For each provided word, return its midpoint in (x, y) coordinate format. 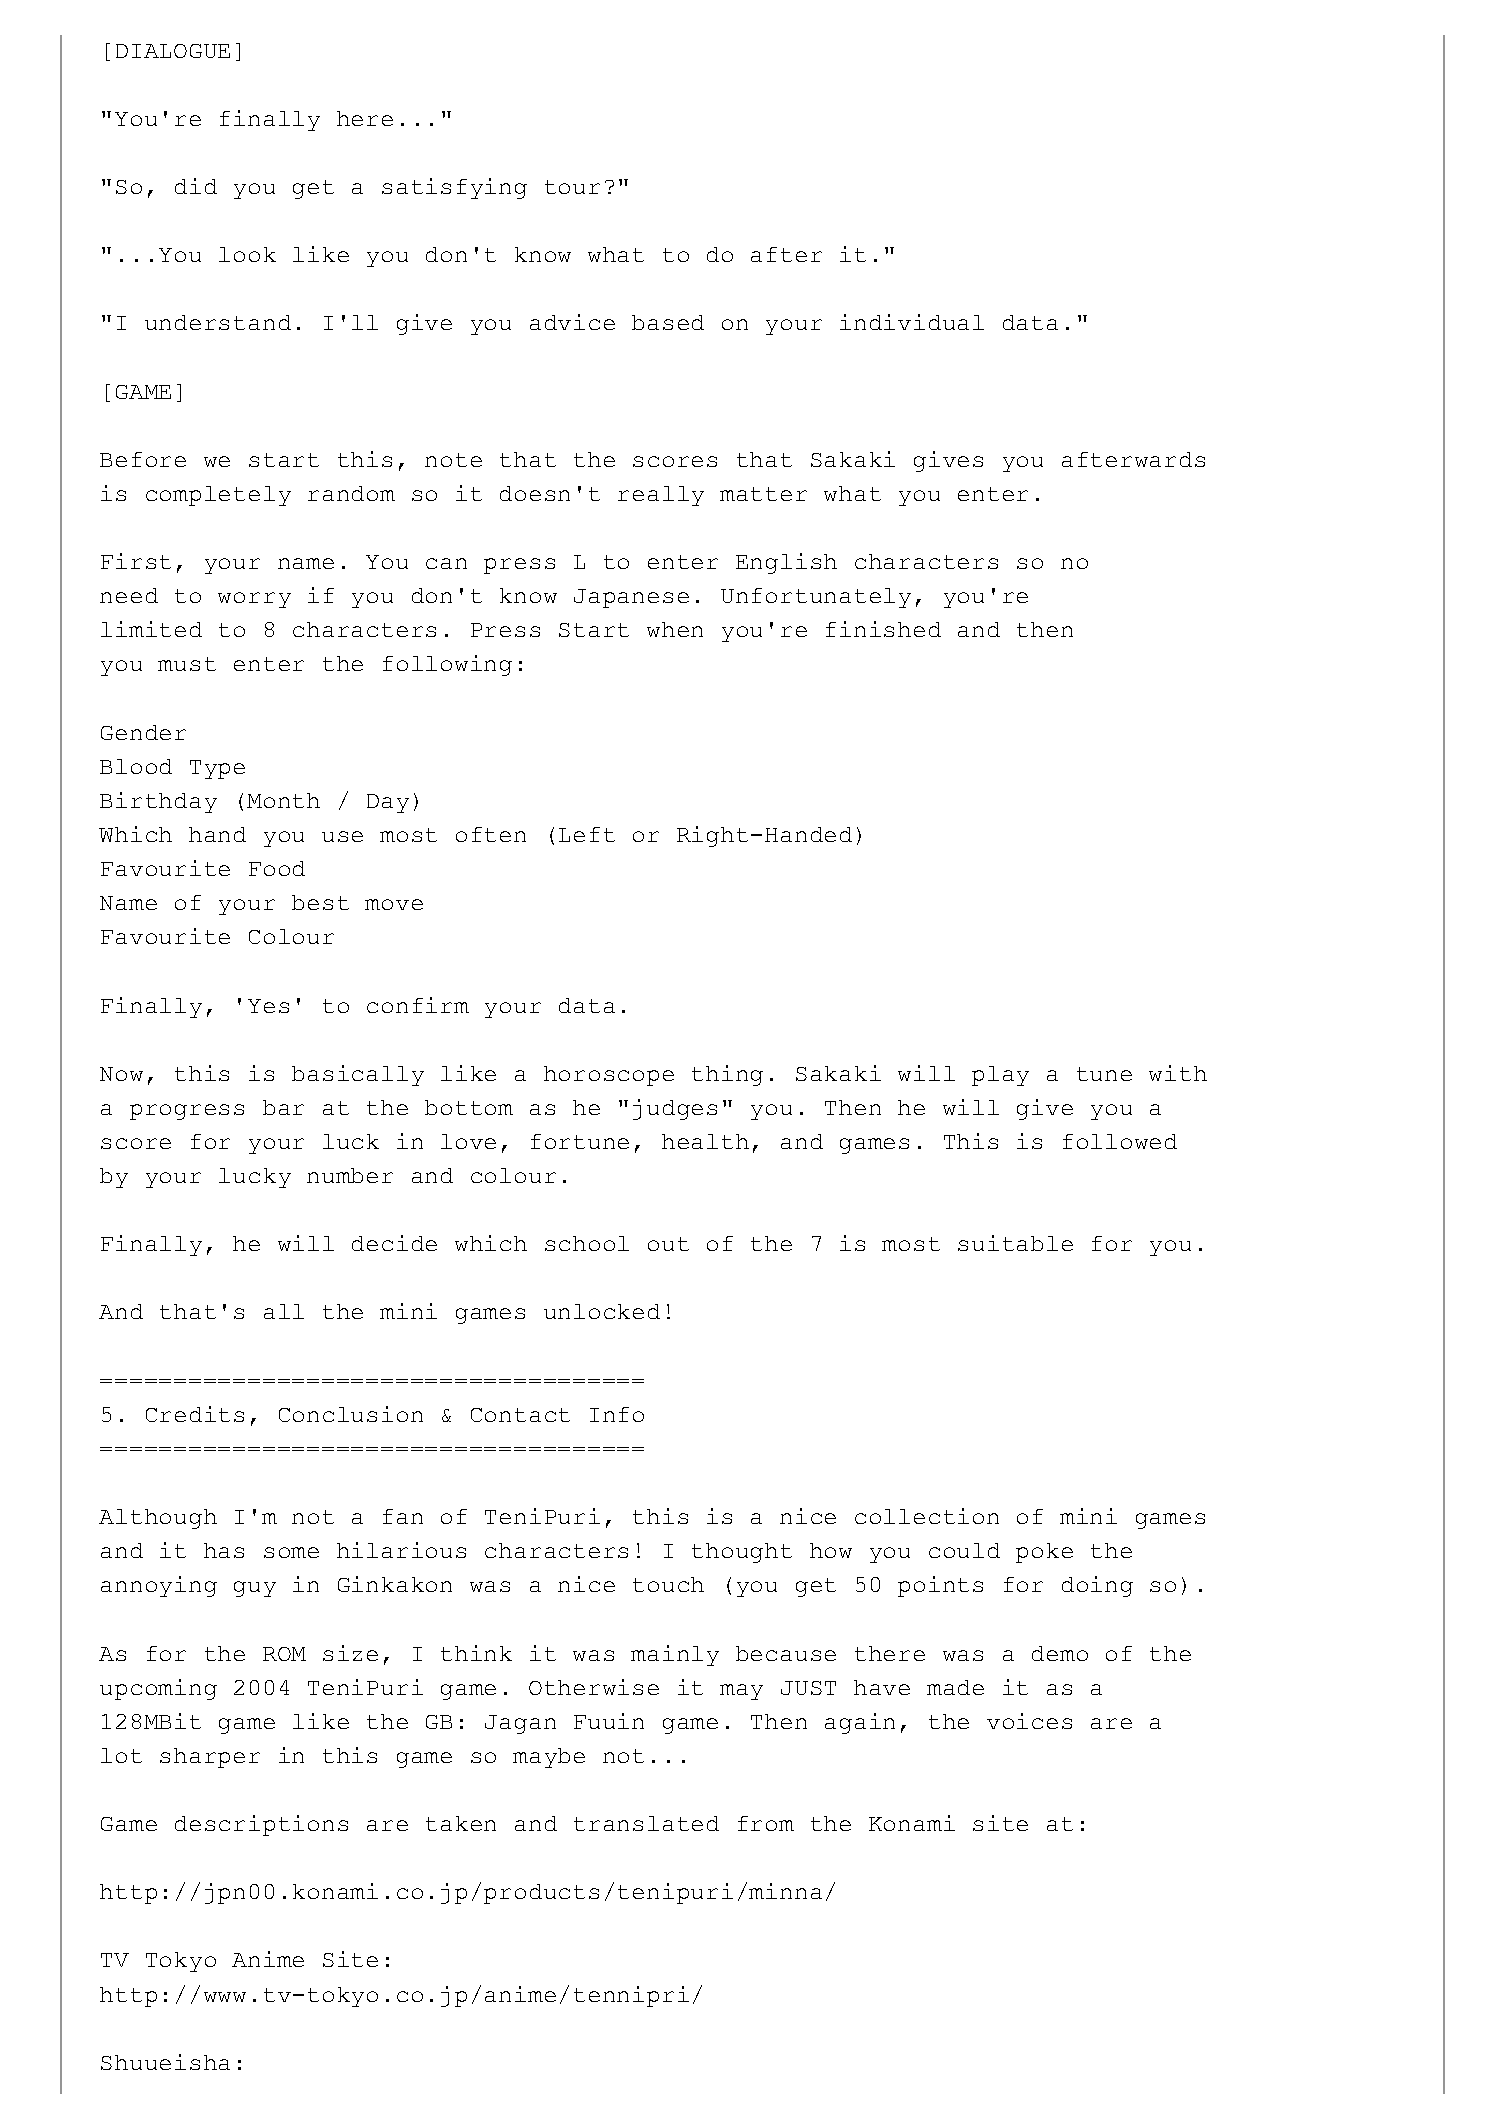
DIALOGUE (173, 51)
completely (218, 496)
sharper (210, 1758)
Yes (268, 1006)
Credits (195, 1414)
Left (587, 834)
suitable (1015, 1243)
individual (912, 322)
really (661, 496)
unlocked (602, 1311)
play (1000, 1076)
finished (883, 629)
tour (572, 187)
